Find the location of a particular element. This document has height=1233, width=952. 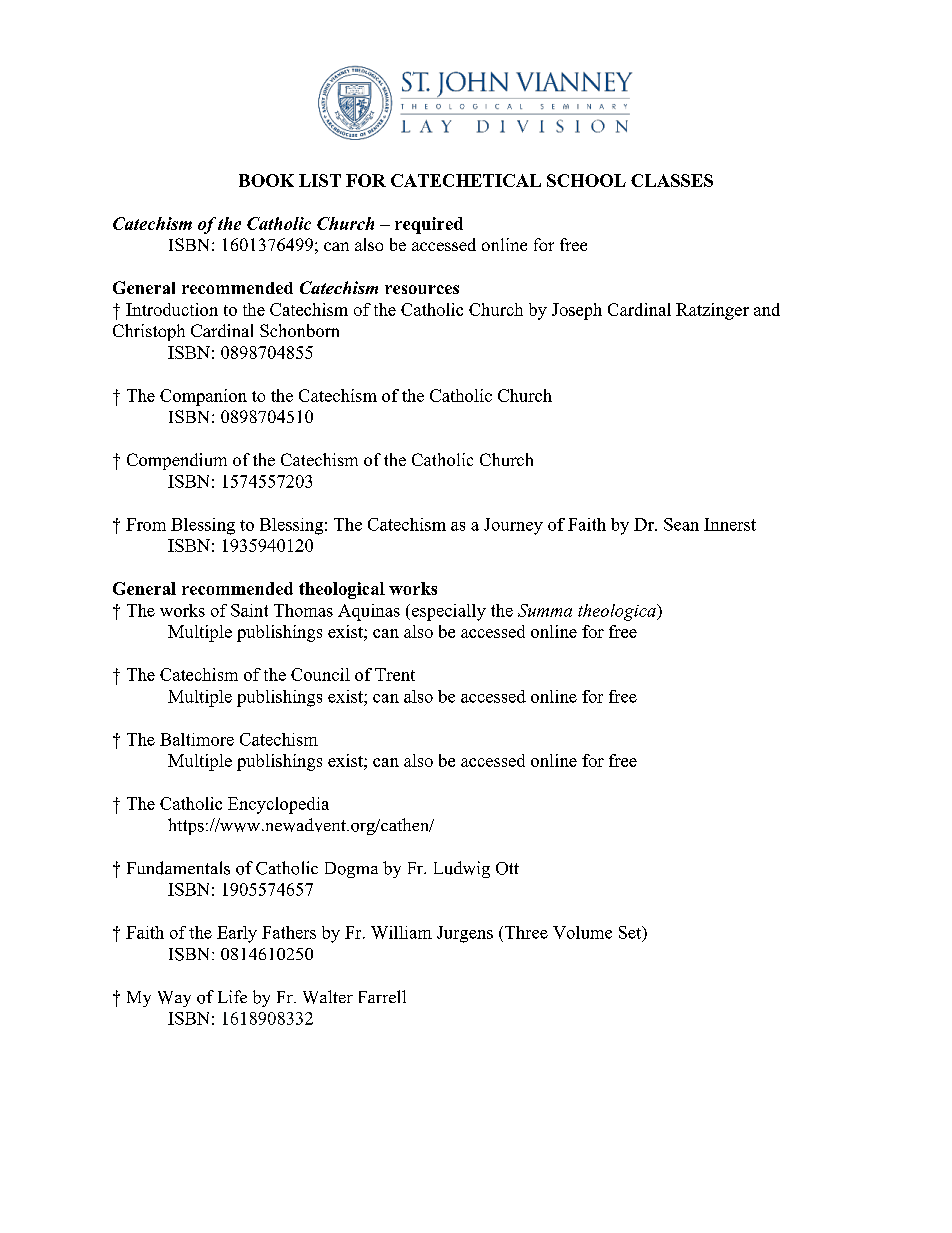

CATECHETICAL is located at coordinates (466, 180).
